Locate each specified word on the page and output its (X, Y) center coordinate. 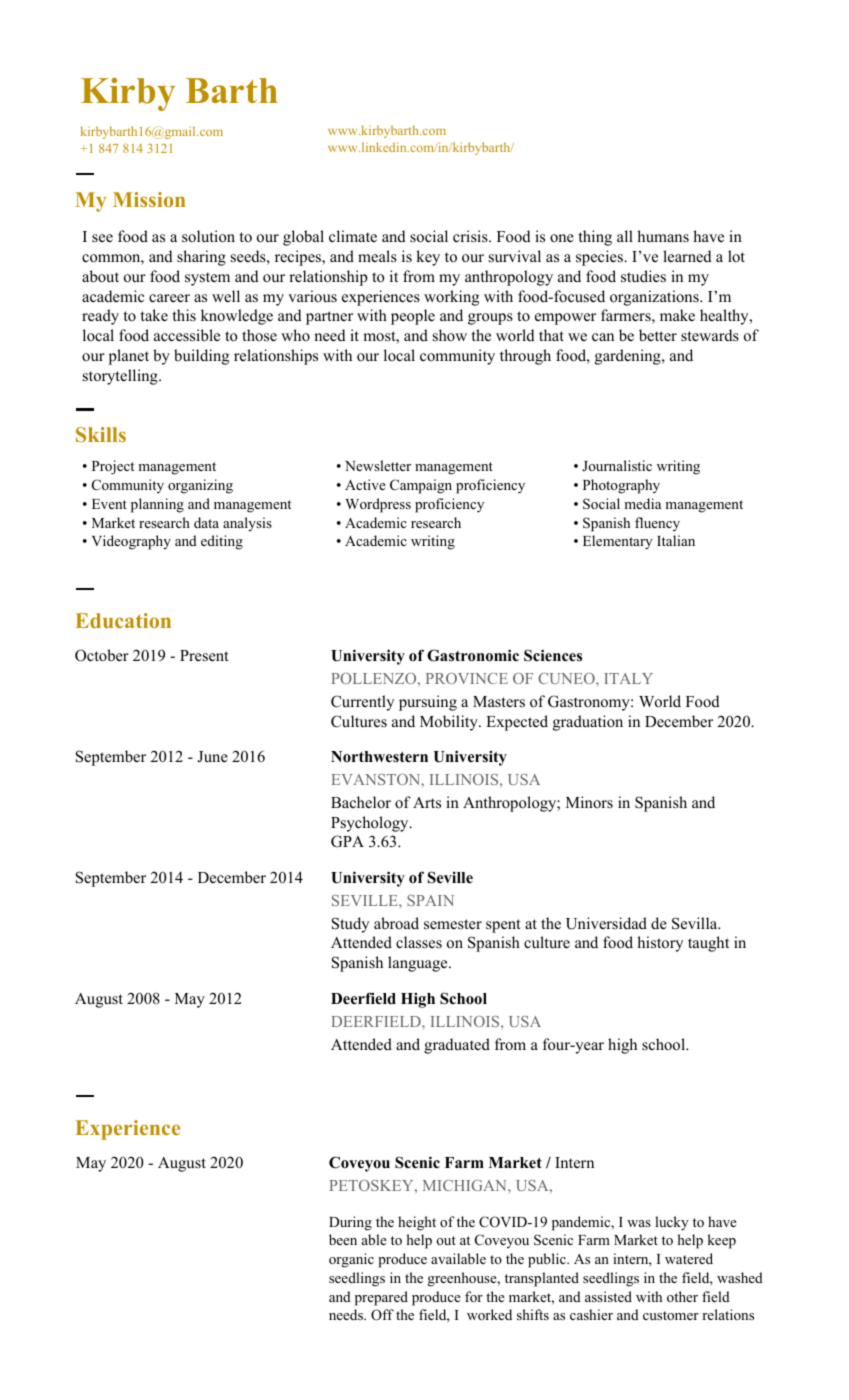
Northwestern (379, 757)
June (212, 757)
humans (663, 236)
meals (377, 256)
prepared (381, 1298)
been (343, 1239)
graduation (588, 723)
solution (208, 236)
